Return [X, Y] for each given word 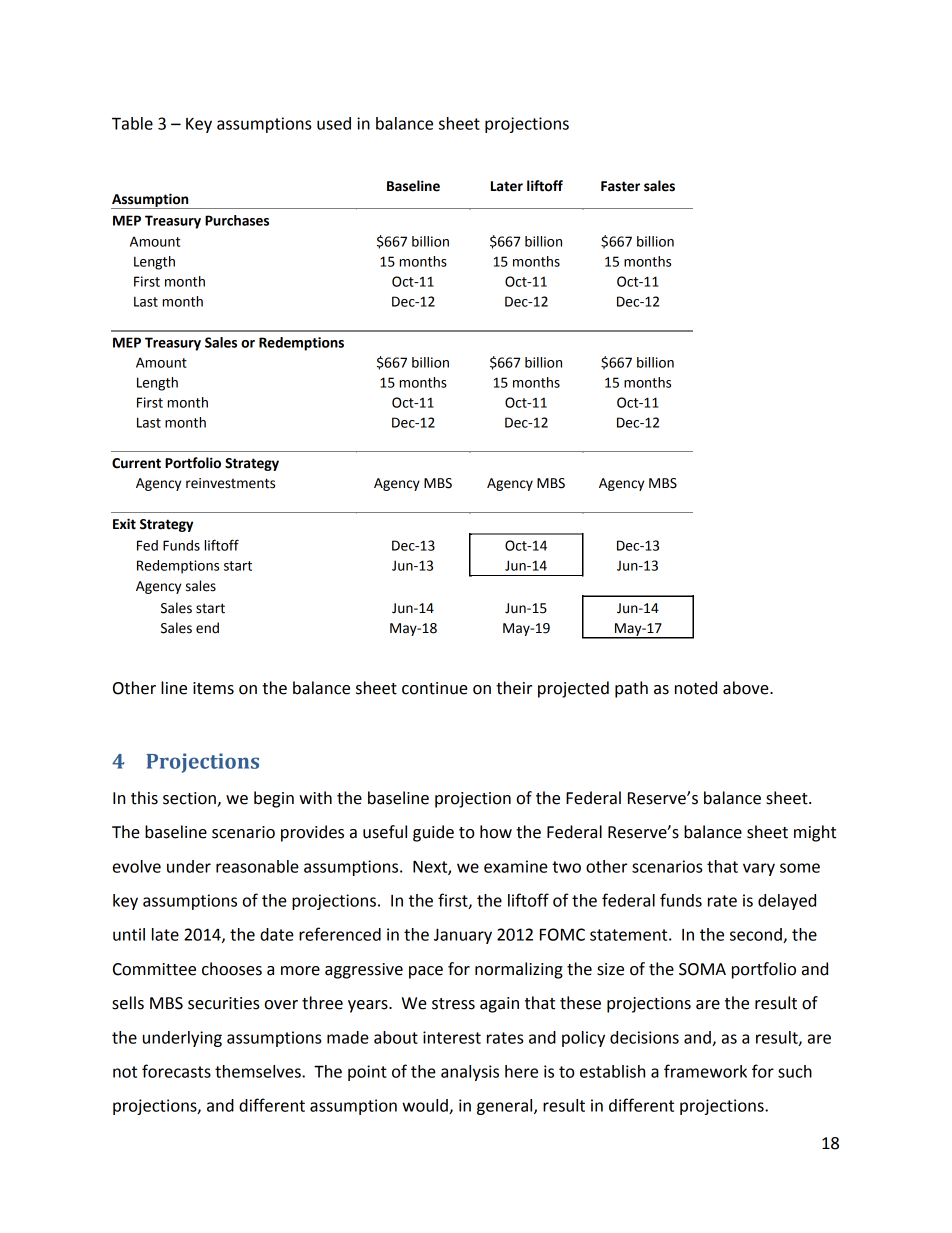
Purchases [237, 220]
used [334, 123]
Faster [620, 186]
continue [435, 688]
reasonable [257, 866]
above [747, 688]
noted [696, 688]
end [207, 628]
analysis [470, 1073]
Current [136, 463]
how [496, 832]
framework [705, 1071]
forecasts [176, 1071]
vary [759, 869]
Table [132, 123]
